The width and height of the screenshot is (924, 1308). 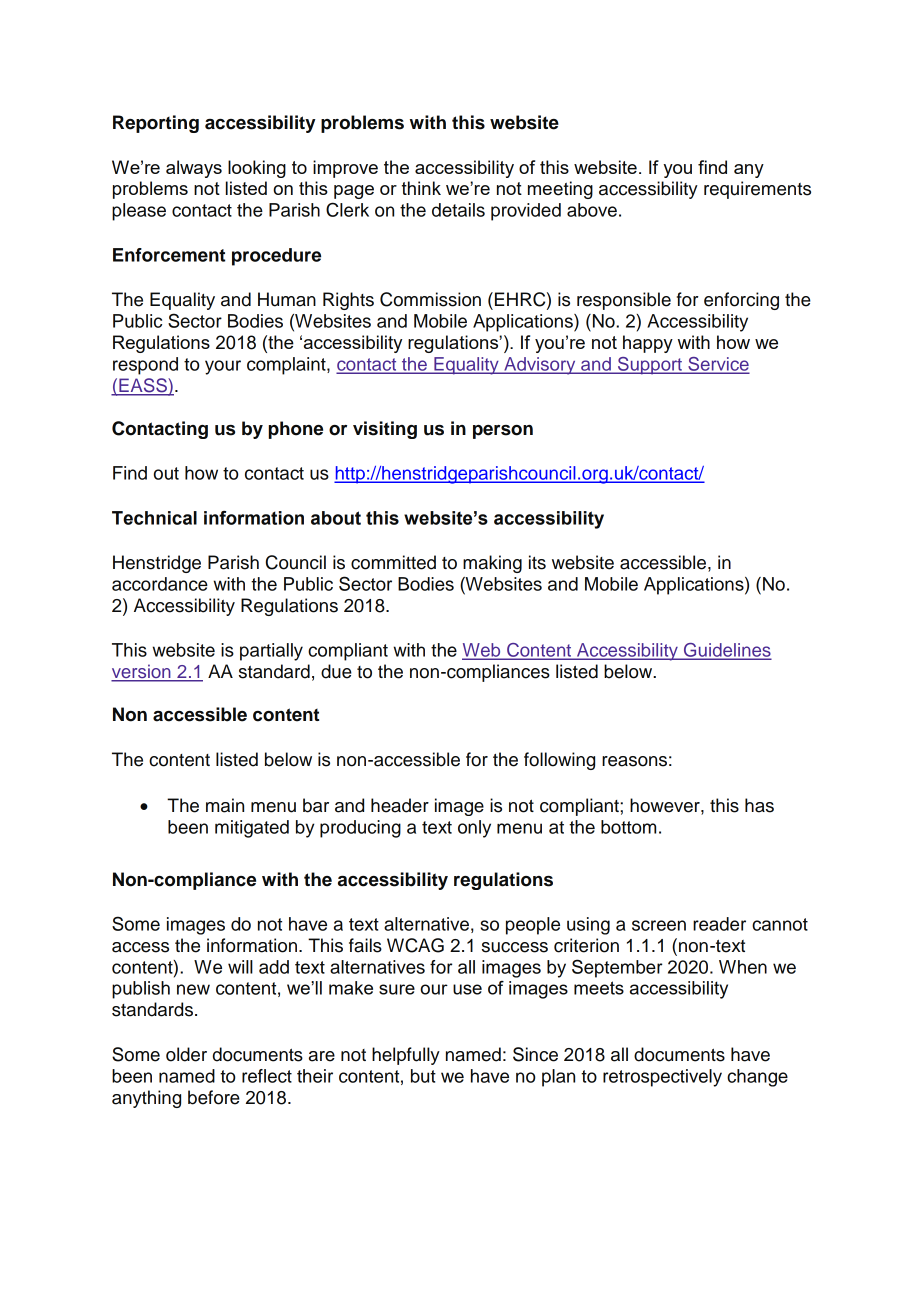 What do you see at coordinates (186, 1054) in the screenshot?
I see `older` at bounding box center [186, 1054].
